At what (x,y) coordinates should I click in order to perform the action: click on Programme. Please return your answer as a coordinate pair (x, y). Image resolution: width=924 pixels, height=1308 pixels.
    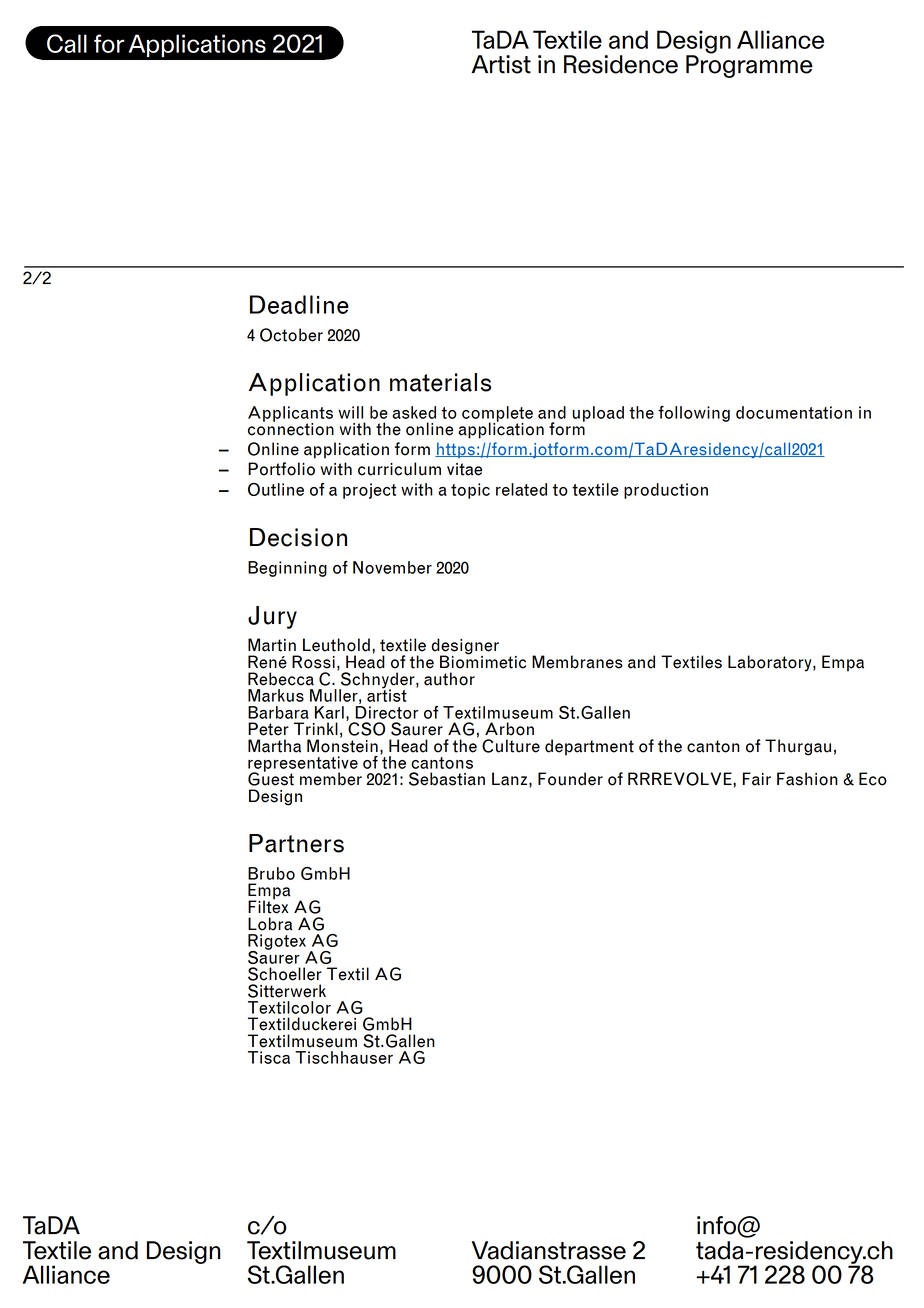
    Looking at the image, I should click on (749, 65).
